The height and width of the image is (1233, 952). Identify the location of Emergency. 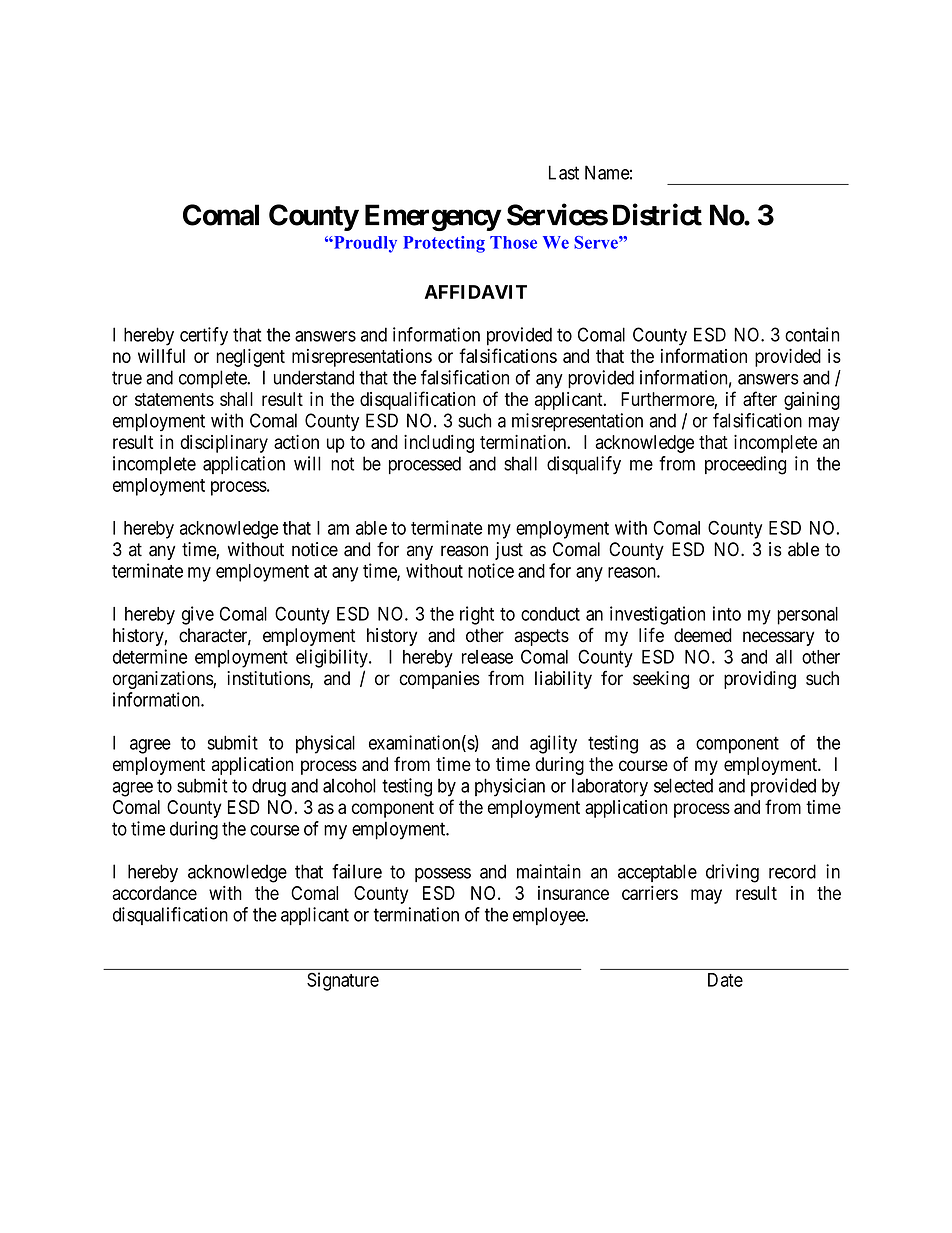
(433, 217).
